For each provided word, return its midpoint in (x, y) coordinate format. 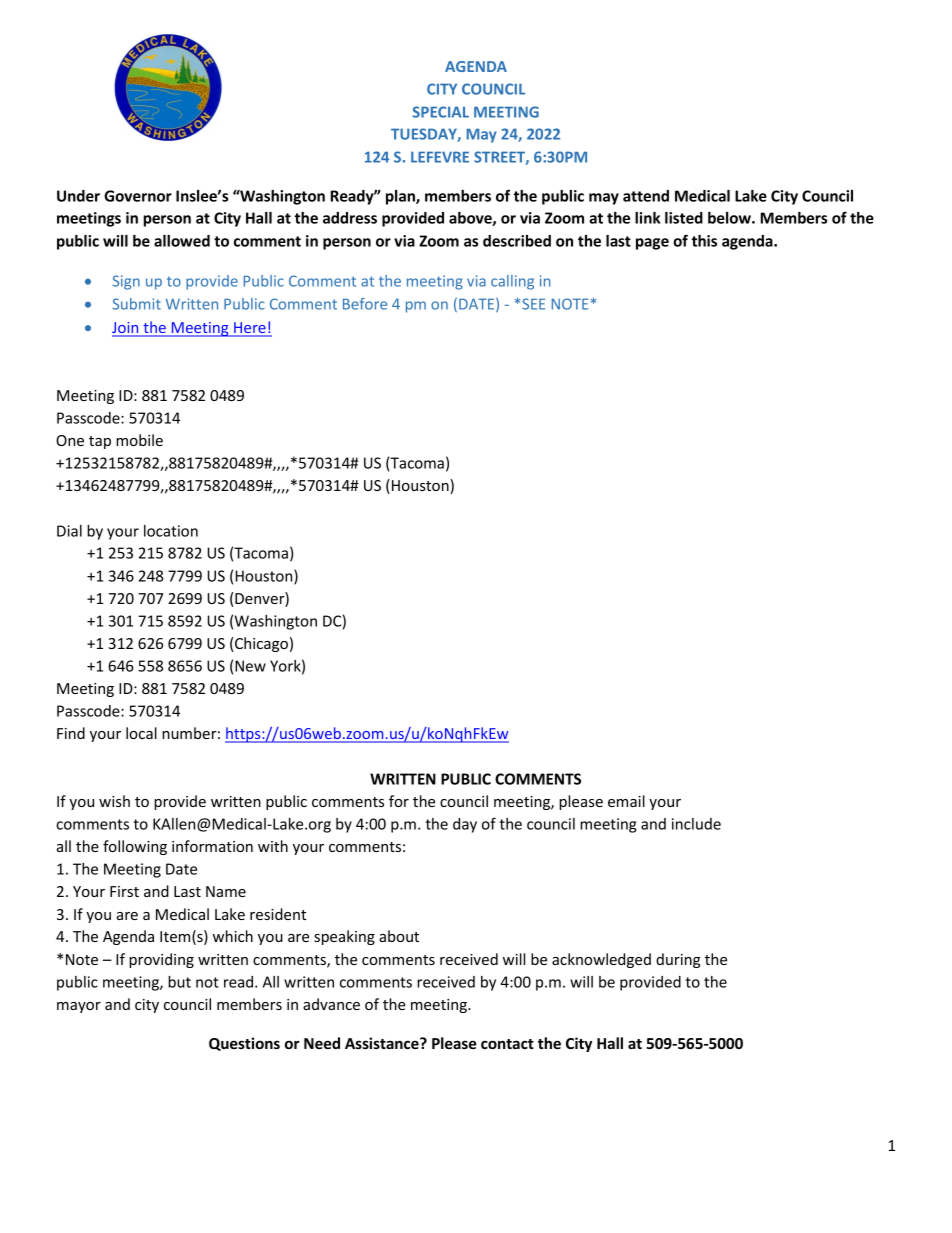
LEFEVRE (440, 157)
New (250, 666)
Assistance (383, 1043)
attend (646, 196)
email (626, 801)
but (179, 982)
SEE (533, 304)
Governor (138, 196)
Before (365, 304)
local (141, 733)
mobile (139, 440)
